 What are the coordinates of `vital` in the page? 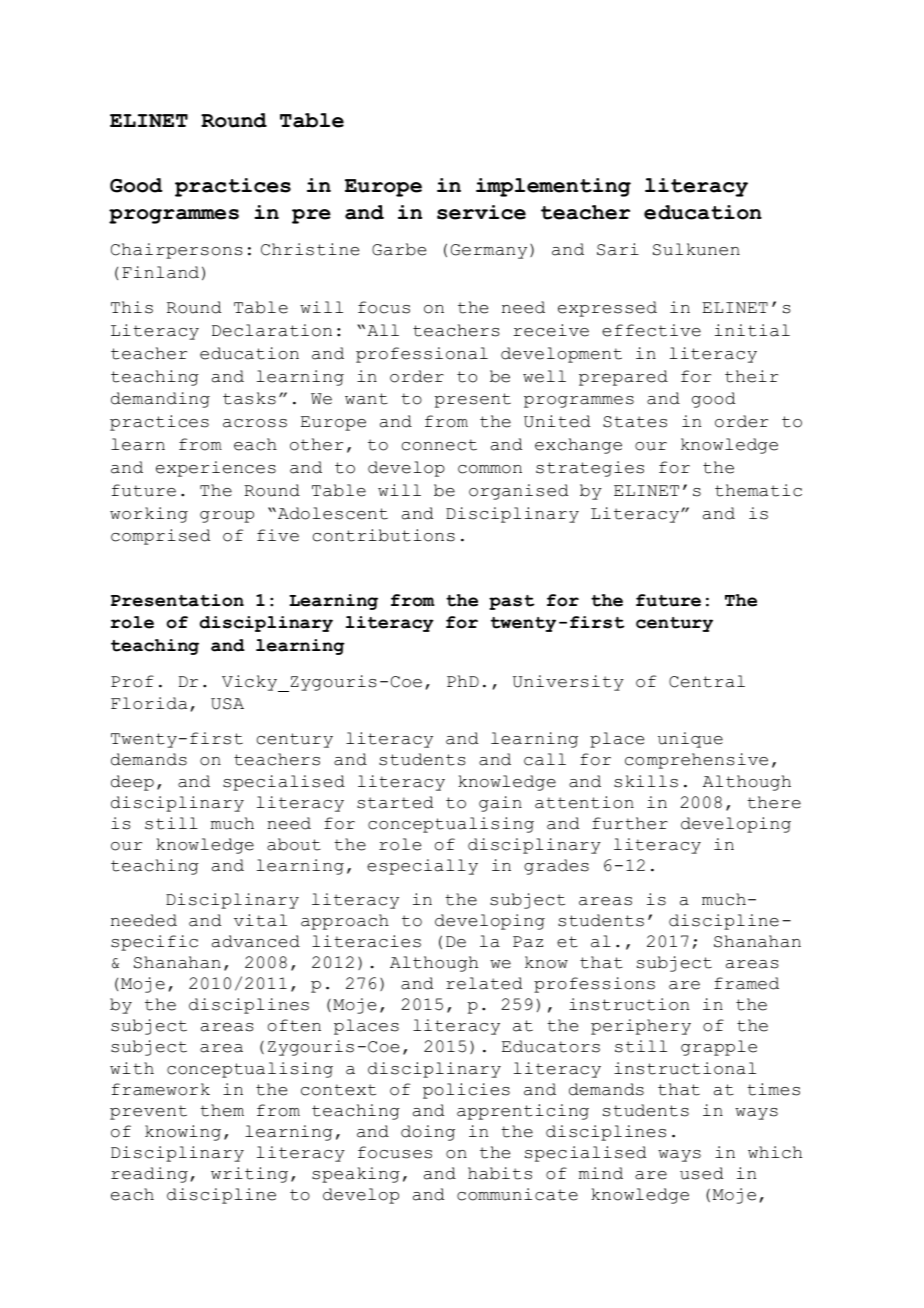 It's located at (260, 920).
